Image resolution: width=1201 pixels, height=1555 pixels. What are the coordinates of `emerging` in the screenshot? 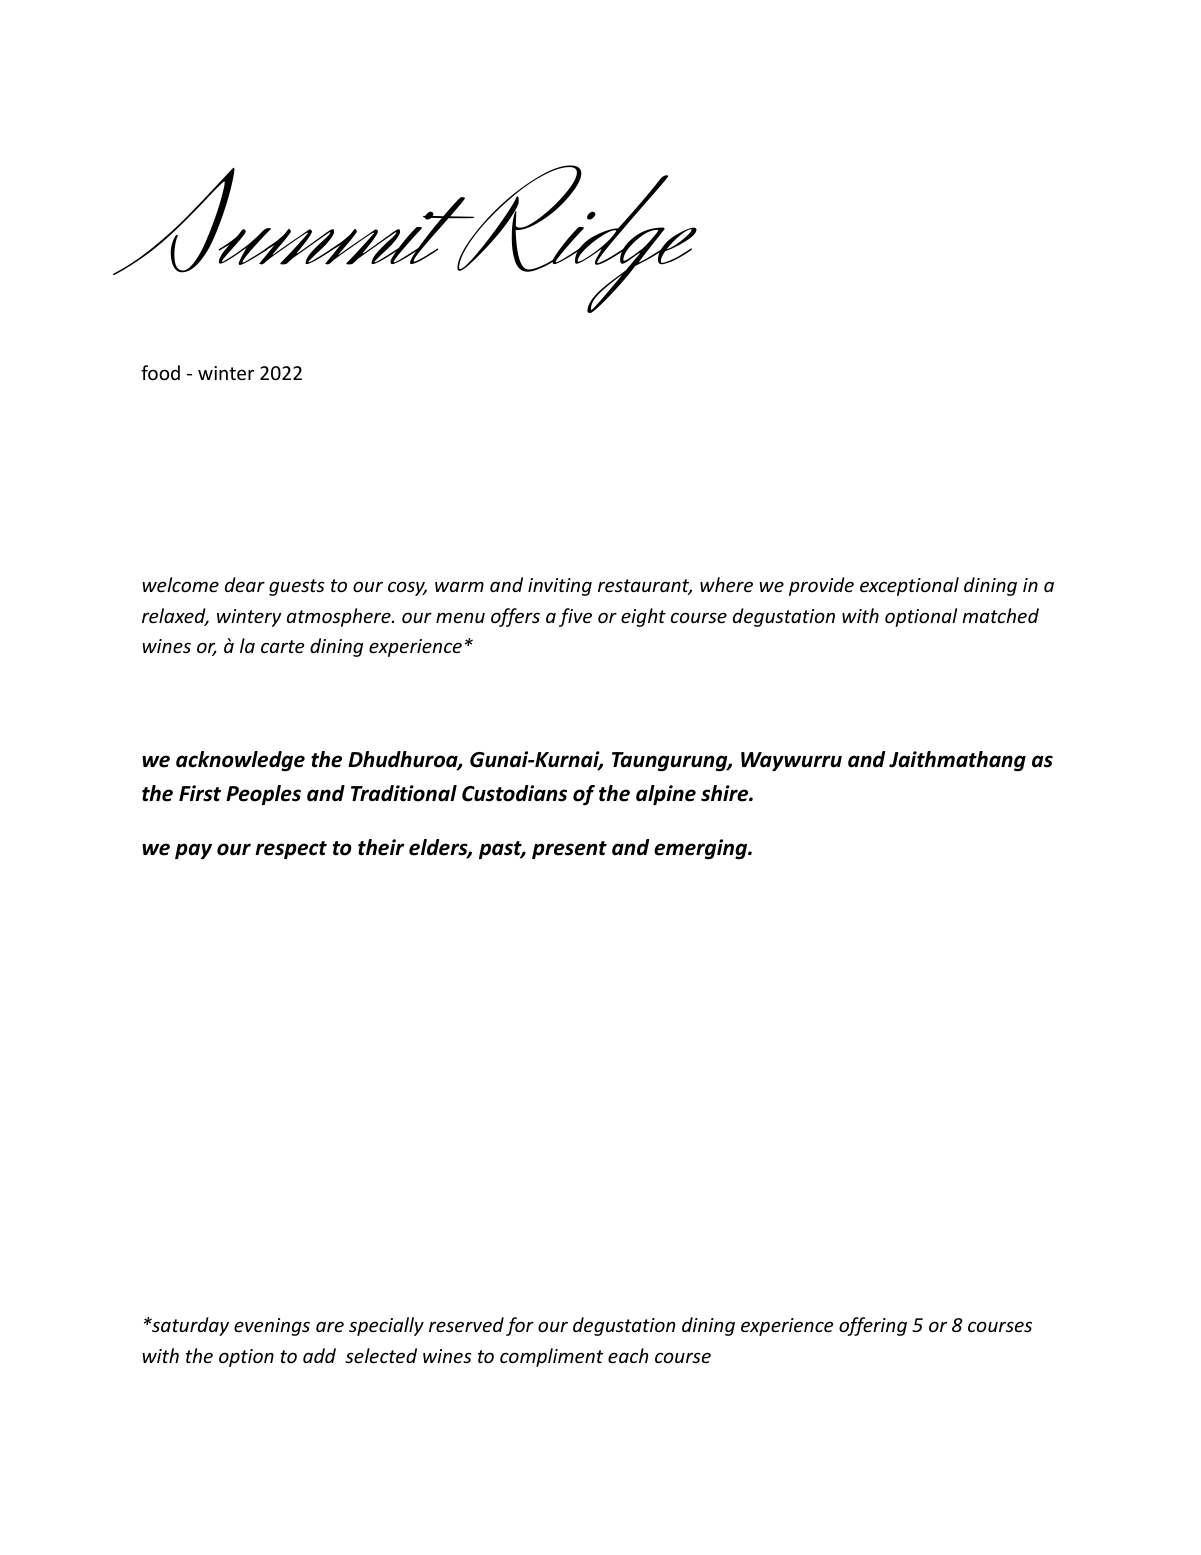 It's located at (701, 849).
